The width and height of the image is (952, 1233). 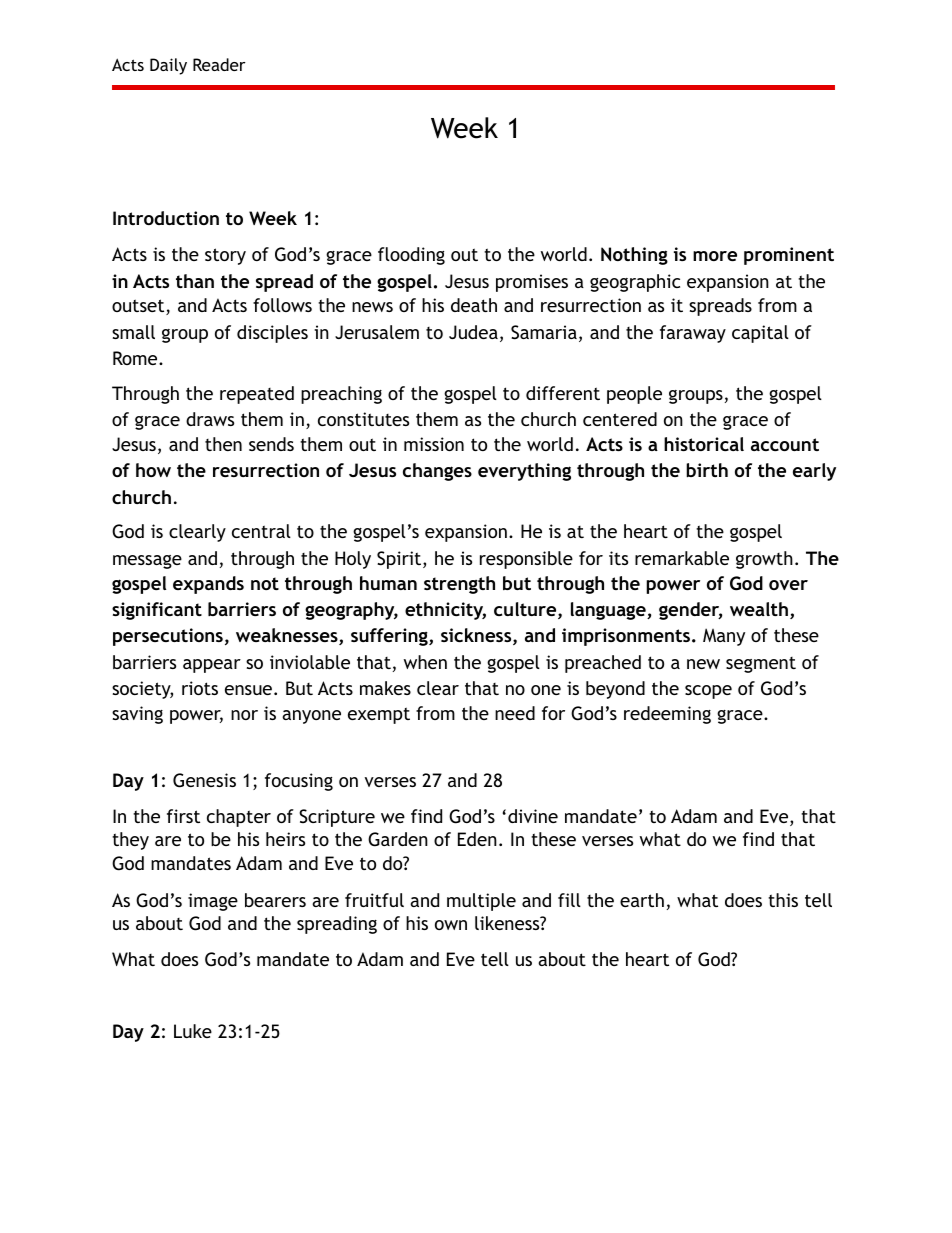 What do you see at coordinates (204, 780) in the image?
I see `Genesis` at bounding box center [204, 780].
